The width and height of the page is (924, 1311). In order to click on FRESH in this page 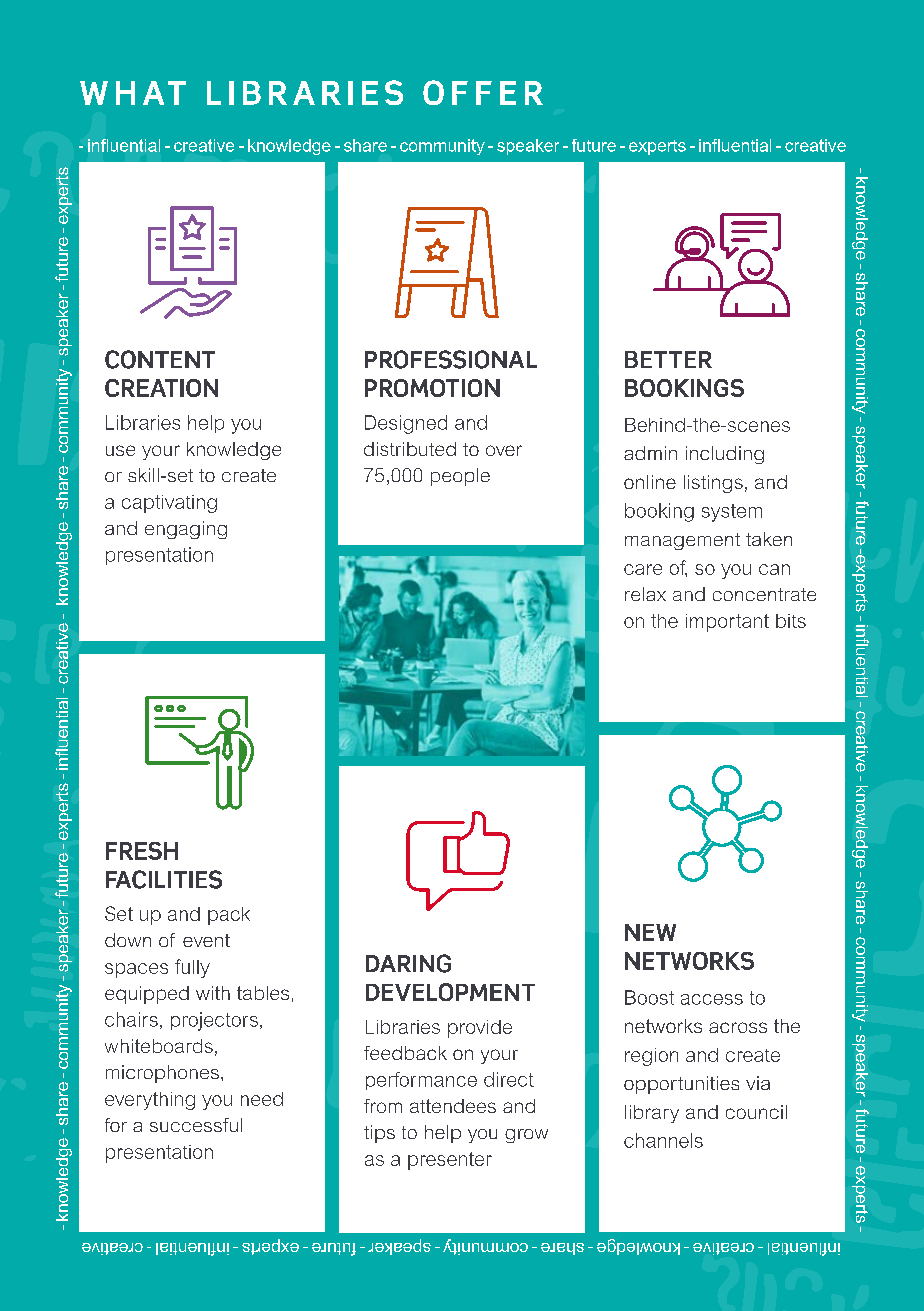, I will do `click(142, 851)`.
